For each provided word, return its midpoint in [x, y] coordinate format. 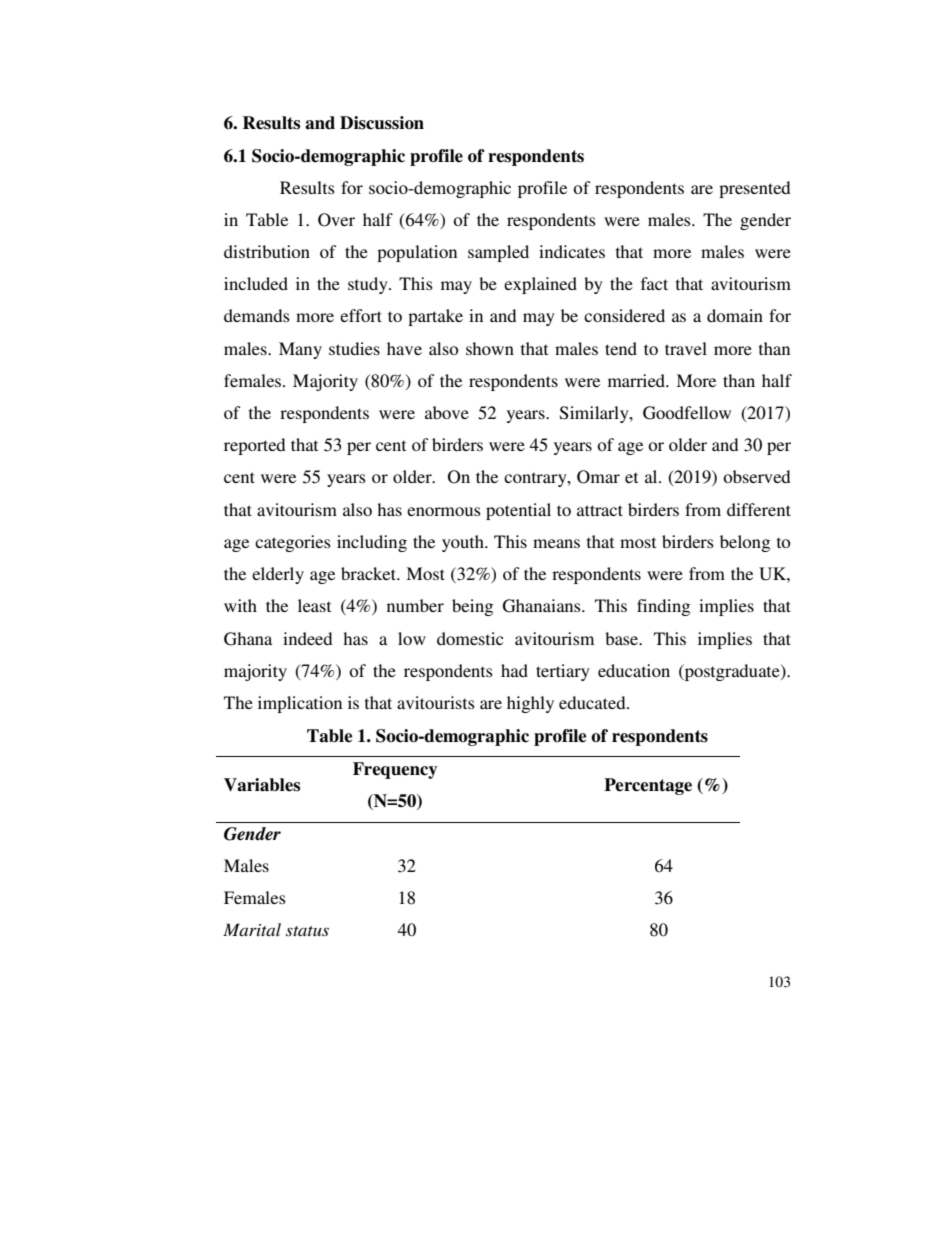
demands [257, 315]
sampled [498, 253]
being [472, 607]
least [314, 605]
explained [540, 285]
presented [754, 189]
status [307, 931]
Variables [262, 785]
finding [663, 607]
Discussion [382, 123]
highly [530, 704]
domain [735, 315]
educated [593, 702]
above [447, 412]
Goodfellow [687, 413]
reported [254, 446]
